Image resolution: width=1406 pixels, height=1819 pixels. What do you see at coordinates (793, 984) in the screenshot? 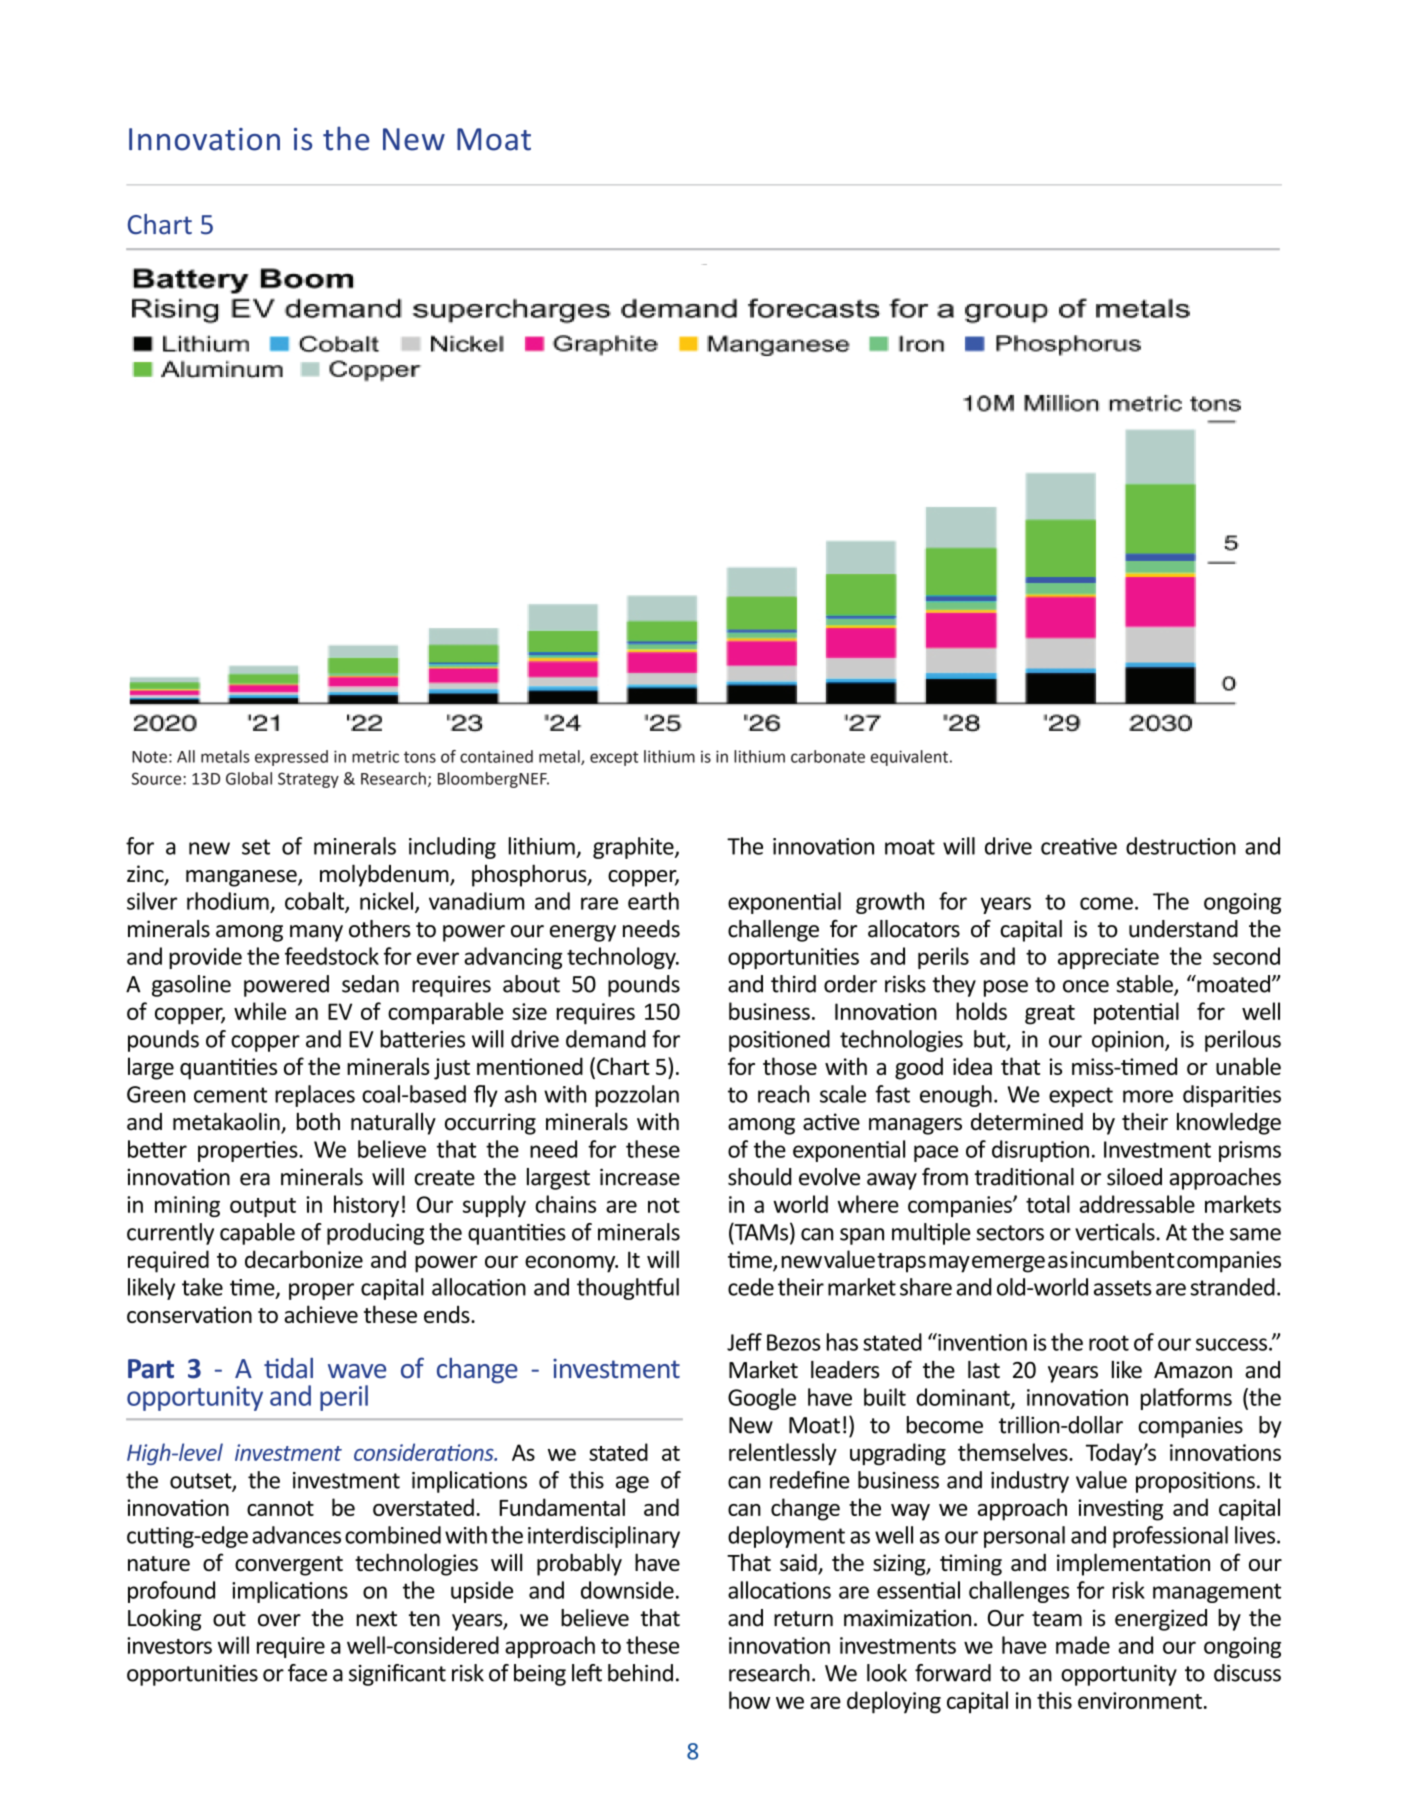
I see `third` at bounding box center [793, 984].
